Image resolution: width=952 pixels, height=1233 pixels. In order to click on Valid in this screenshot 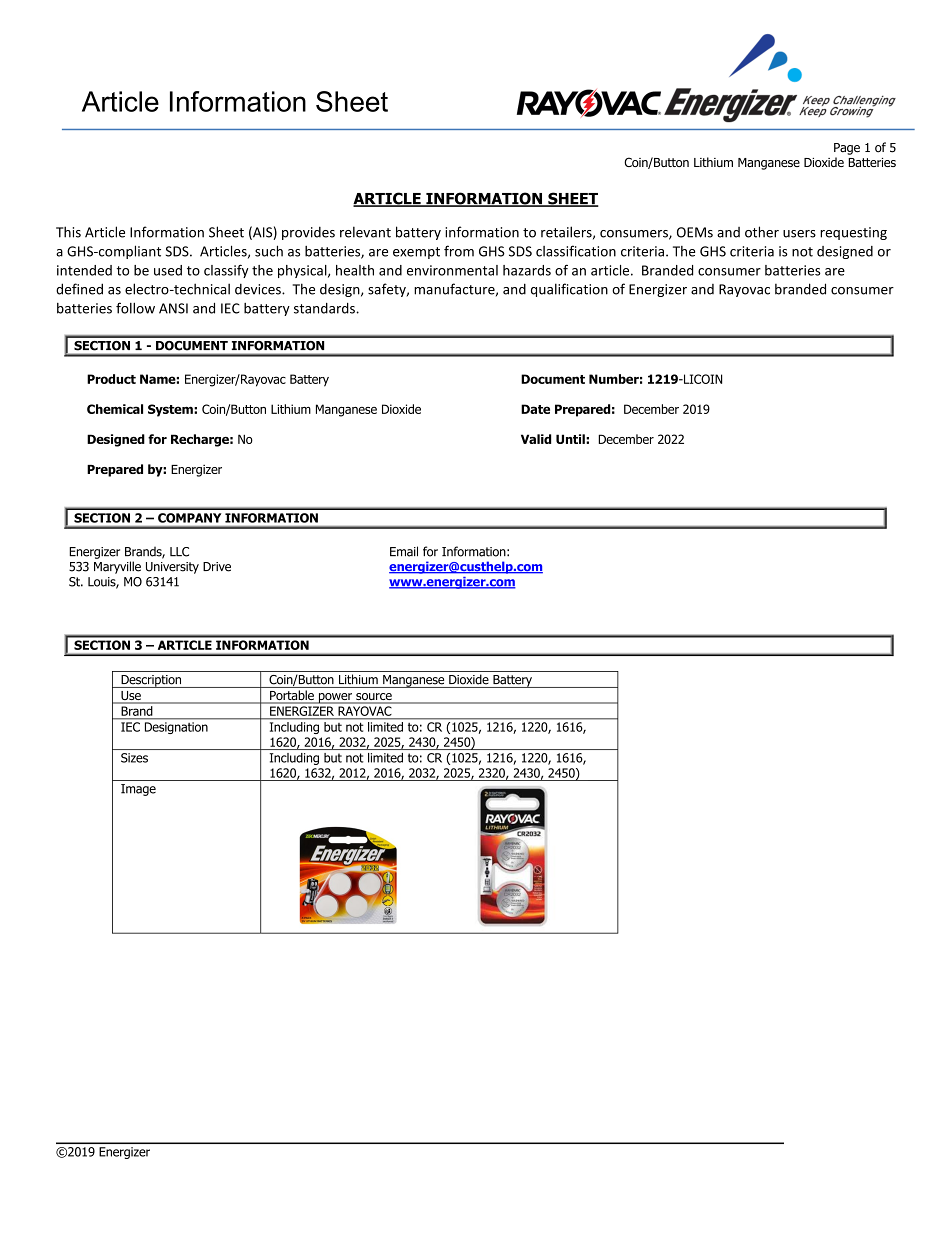, I will do `click(536, 439)`.
